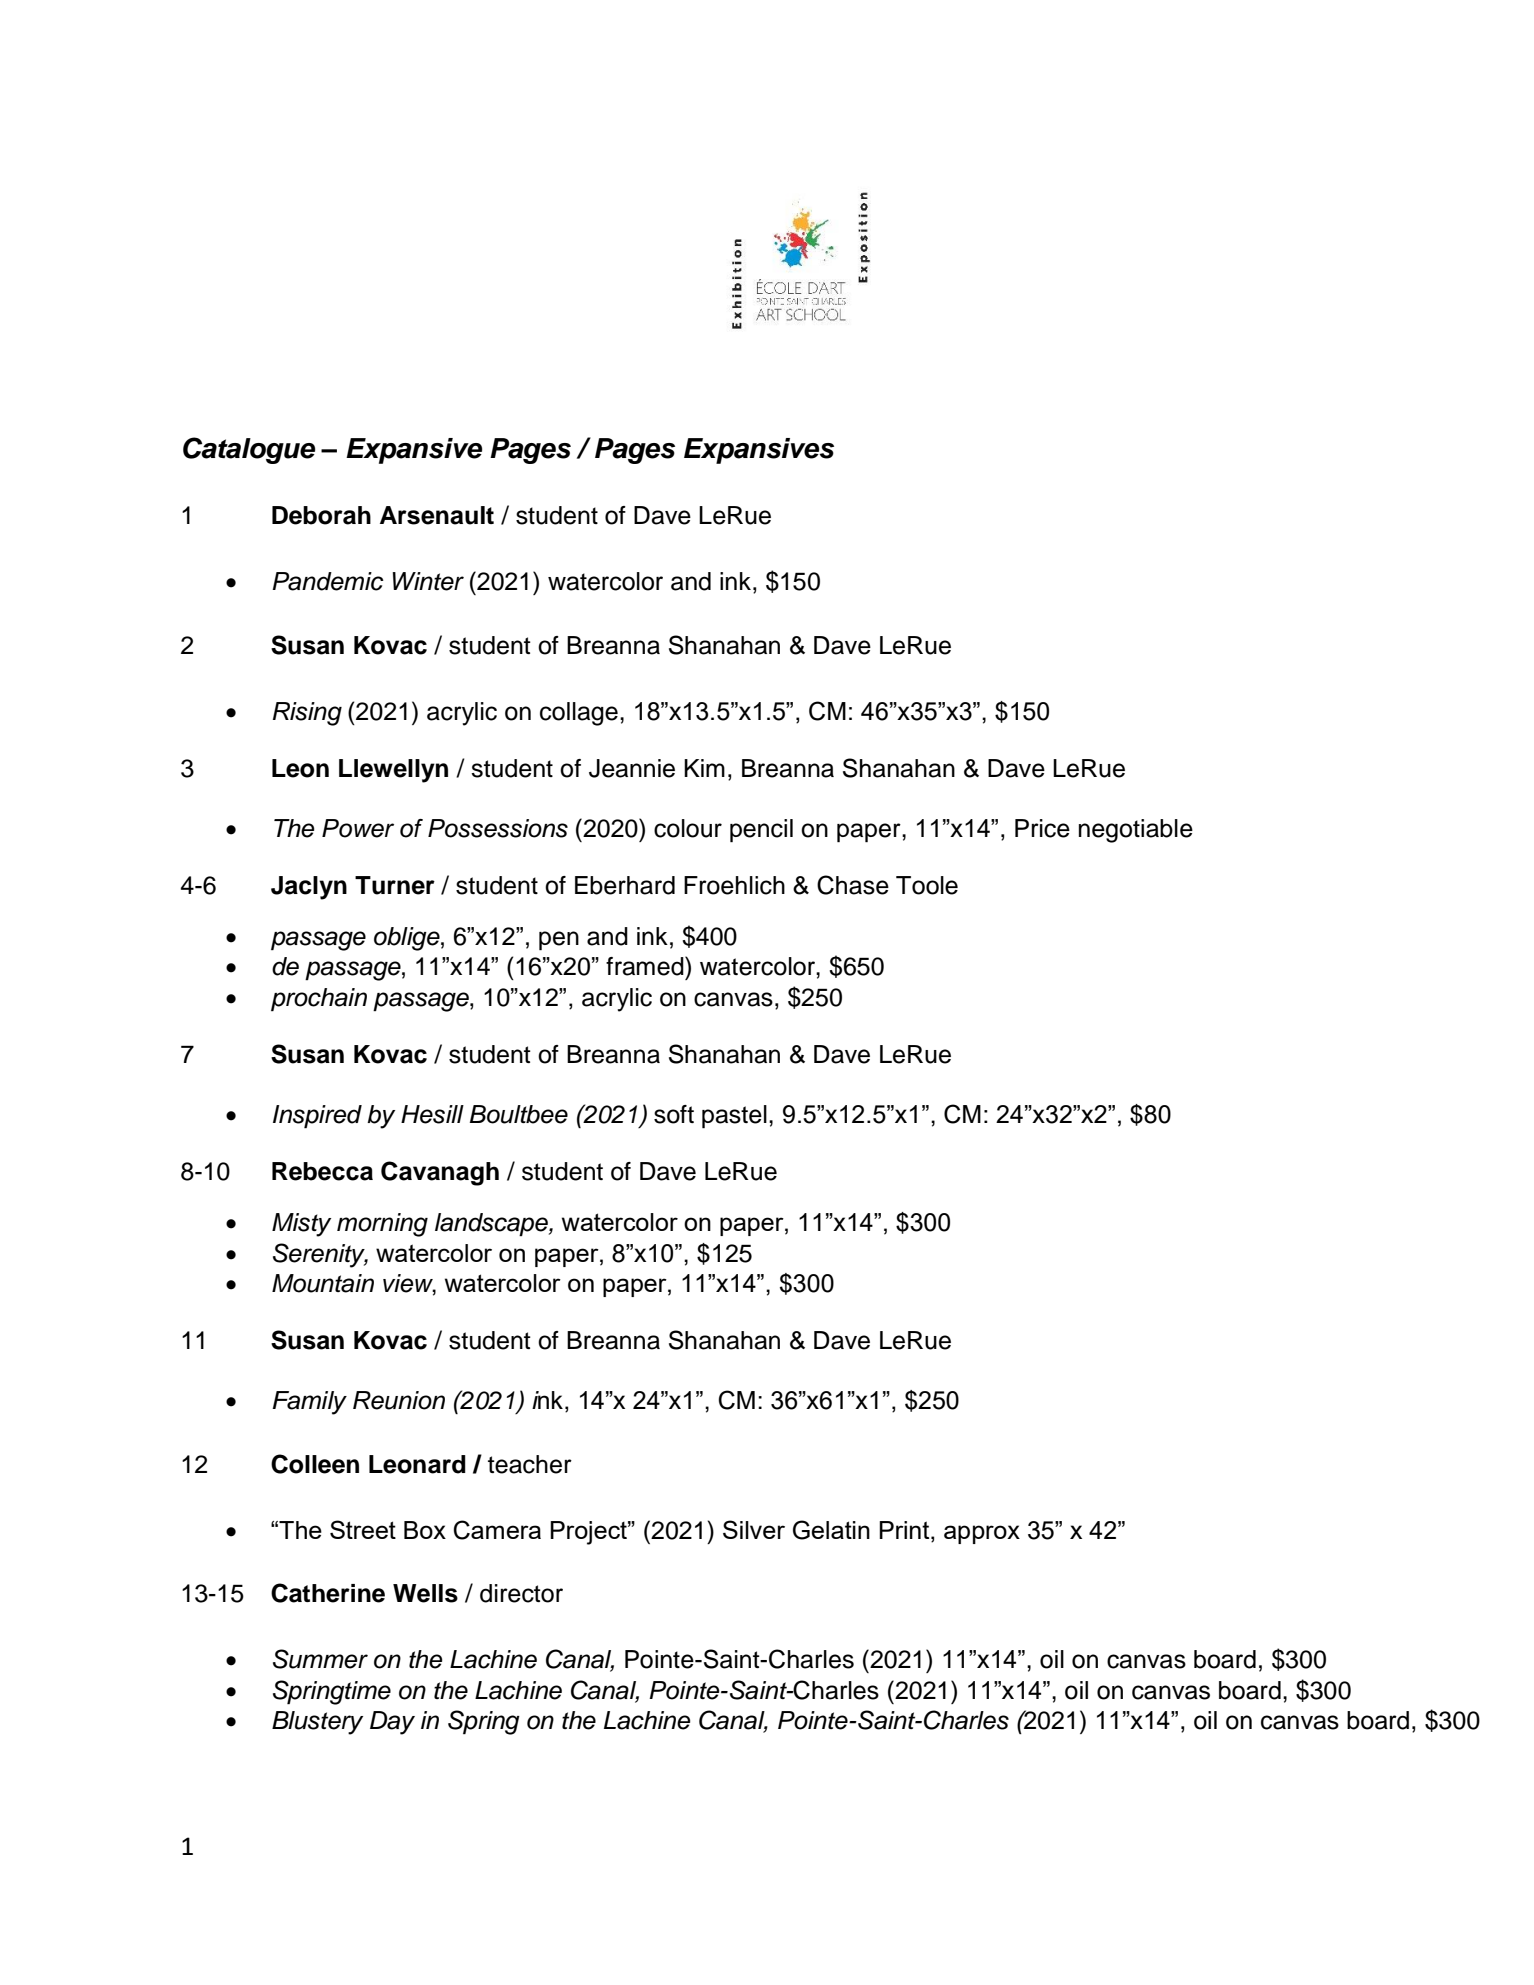 The image size is (1534, 1985). What do you see at coordinates (927, 885) in the screenshot?
I see `Toole` at bounding box center [927, 885].
